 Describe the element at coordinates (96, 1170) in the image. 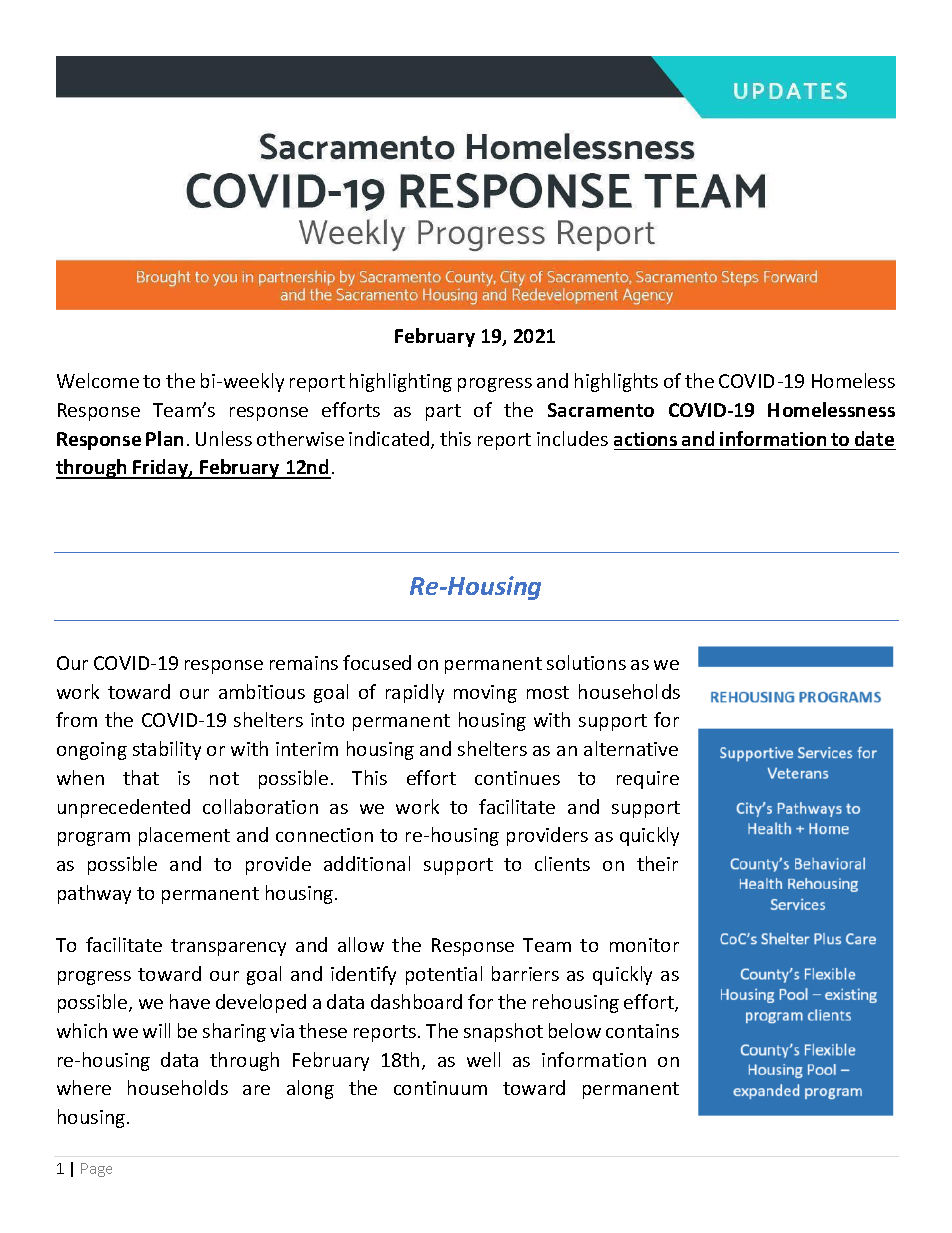

I see `Page` at that location.
